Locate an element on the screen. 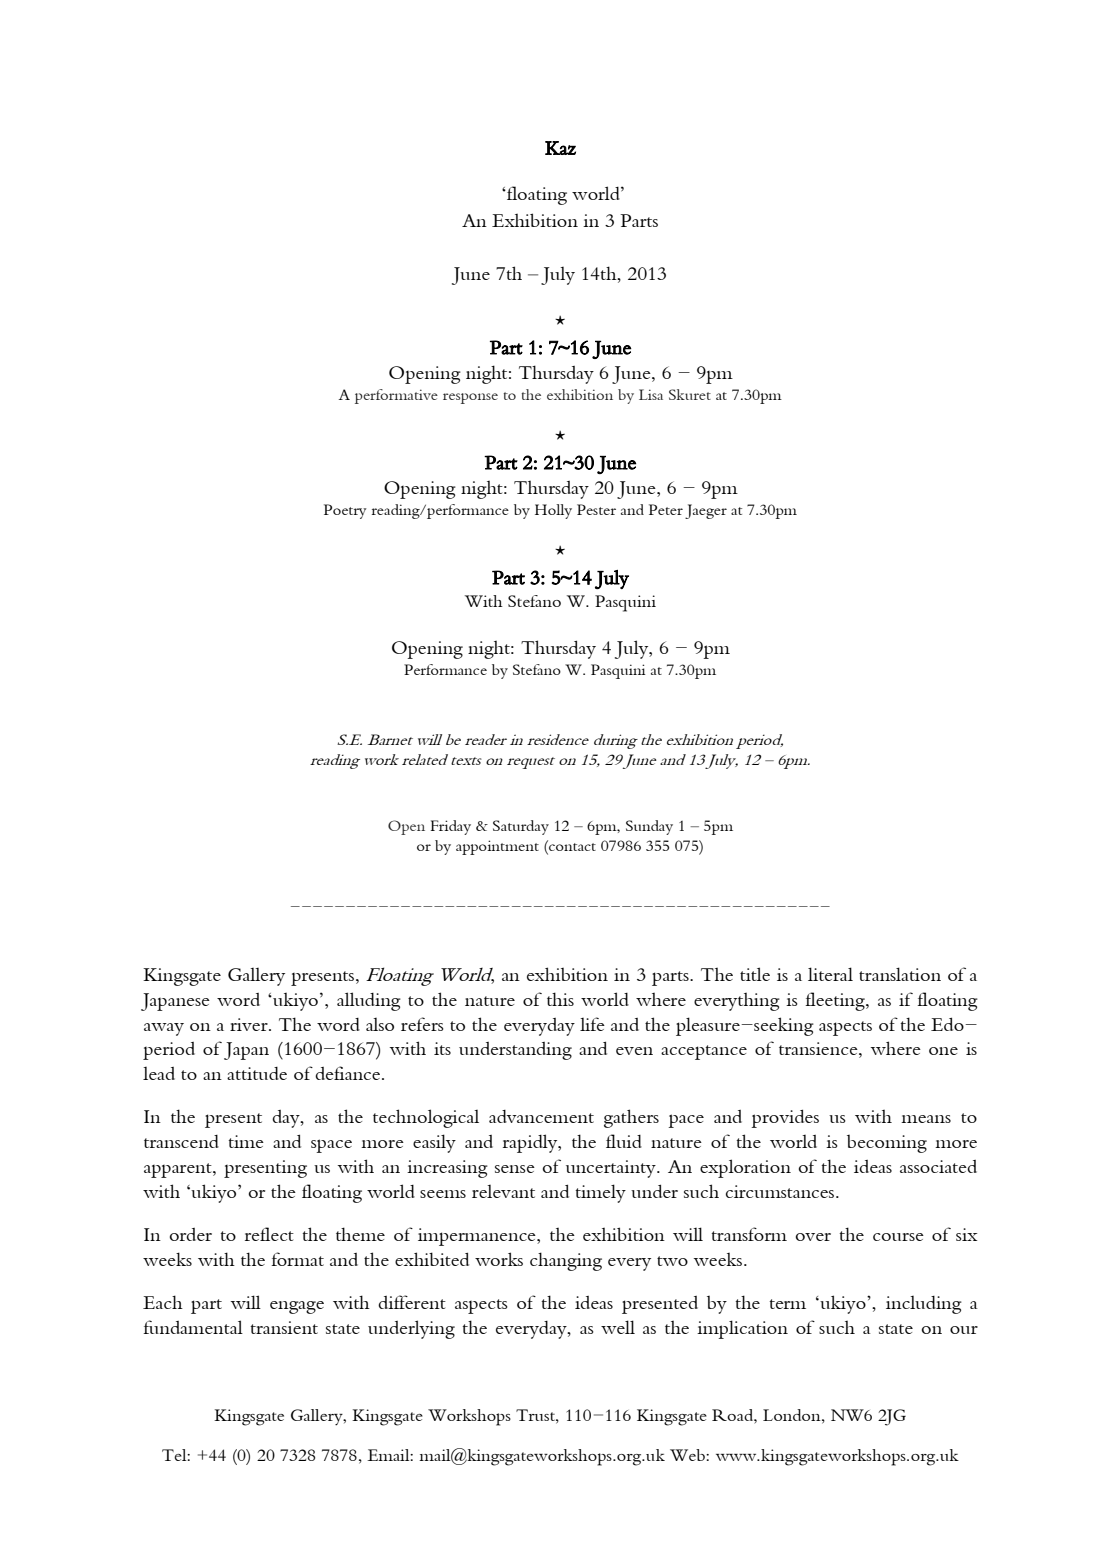 This screenshot has width=1094, height=1549. translation is located at coordinates (900, 974).
